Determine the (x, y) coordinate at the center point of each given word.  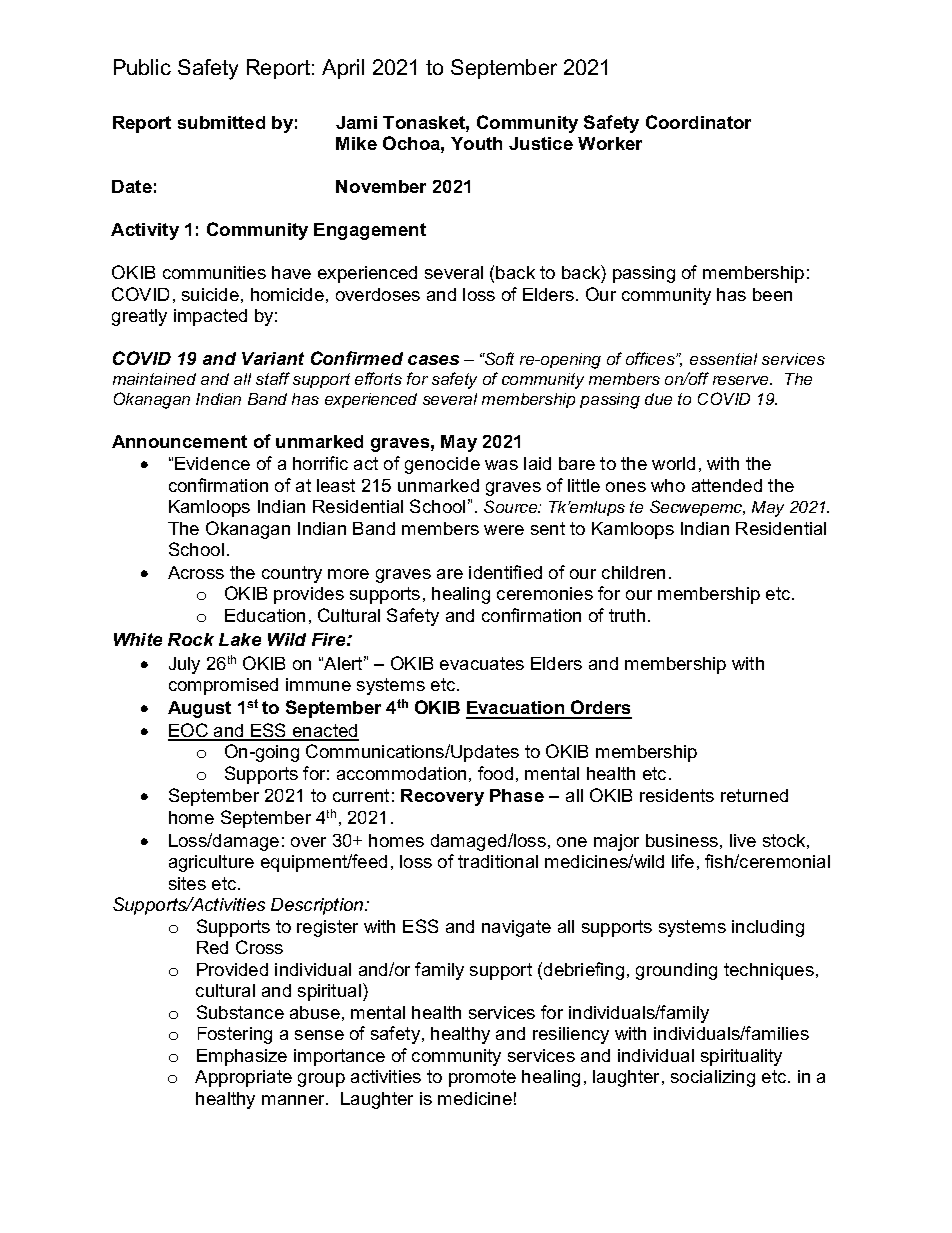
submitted (221, 122)
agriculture (211, 863)
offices (651, 358)
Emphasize (242, 1057)
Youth (476, 143)
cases (433, 360)
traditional (498, 861)
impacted (210, 317)
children (633, 572)
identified (505, 572)
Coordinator (698, 122)
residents (677, 795)
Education (265, 615)
